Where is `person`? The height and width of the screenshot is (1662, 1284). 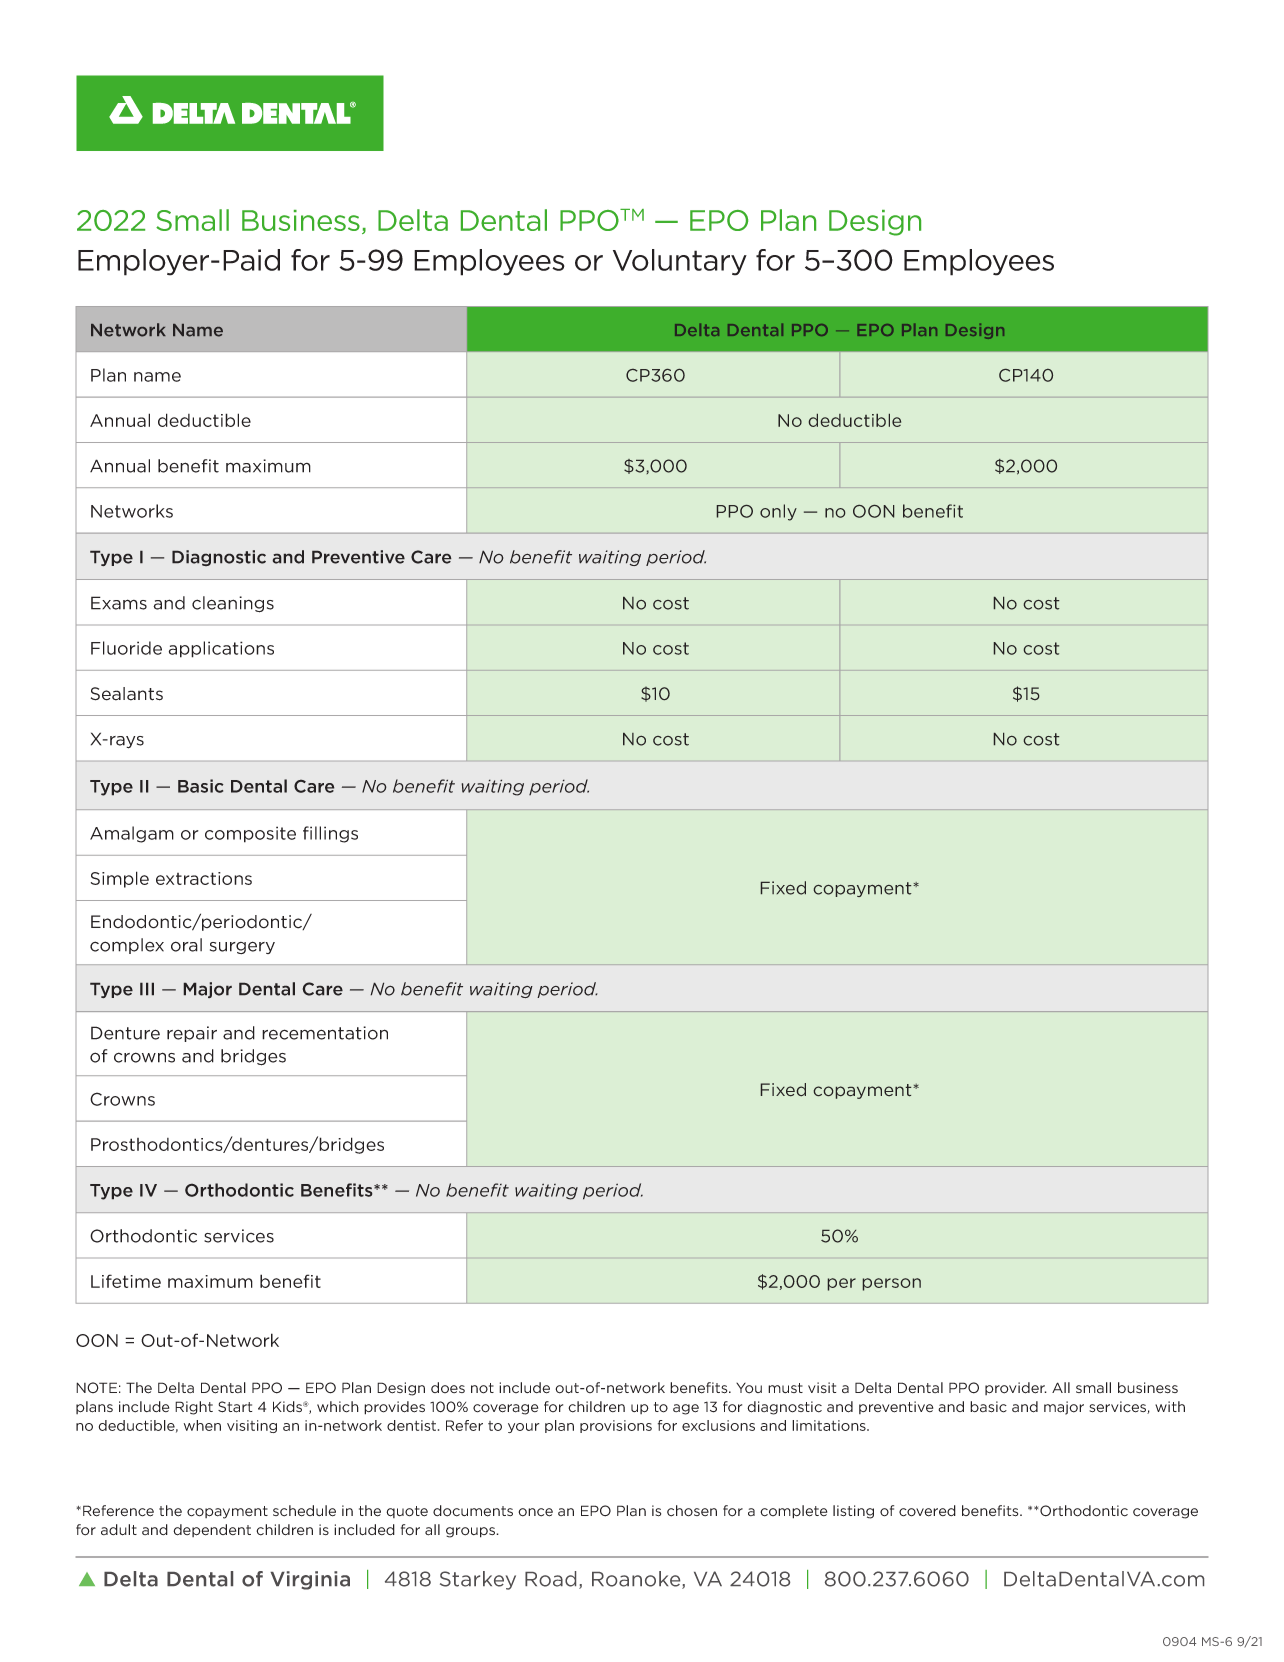 person is located at coordinates (892, 1284).
